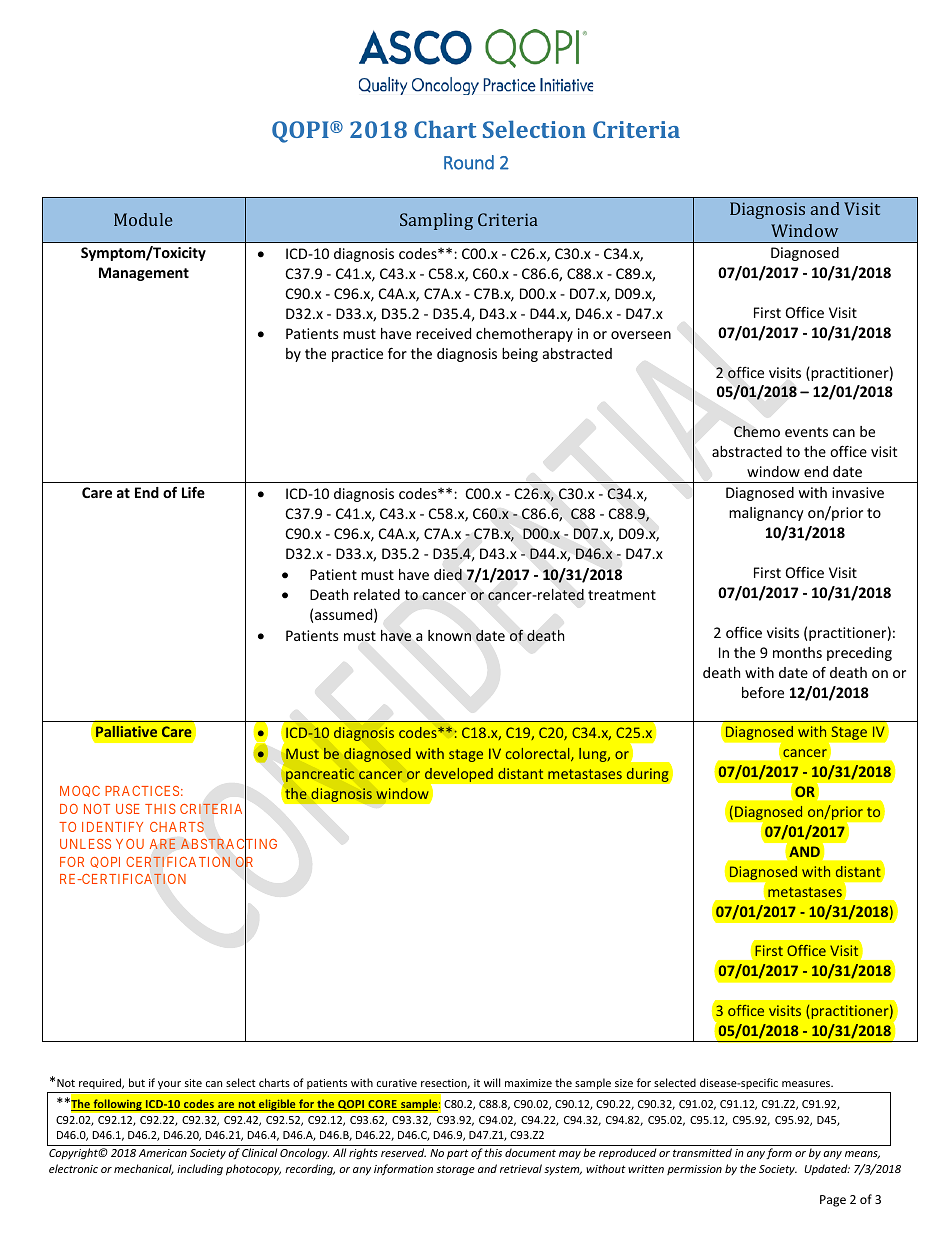  I want to click on known, so click(449, 635).
